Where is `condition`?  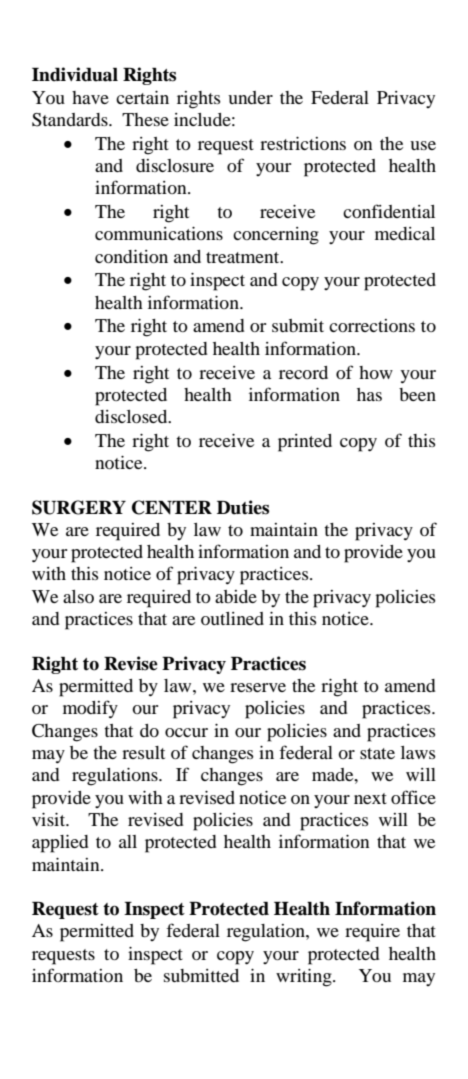 condition is located at coordinates (131, 256).
